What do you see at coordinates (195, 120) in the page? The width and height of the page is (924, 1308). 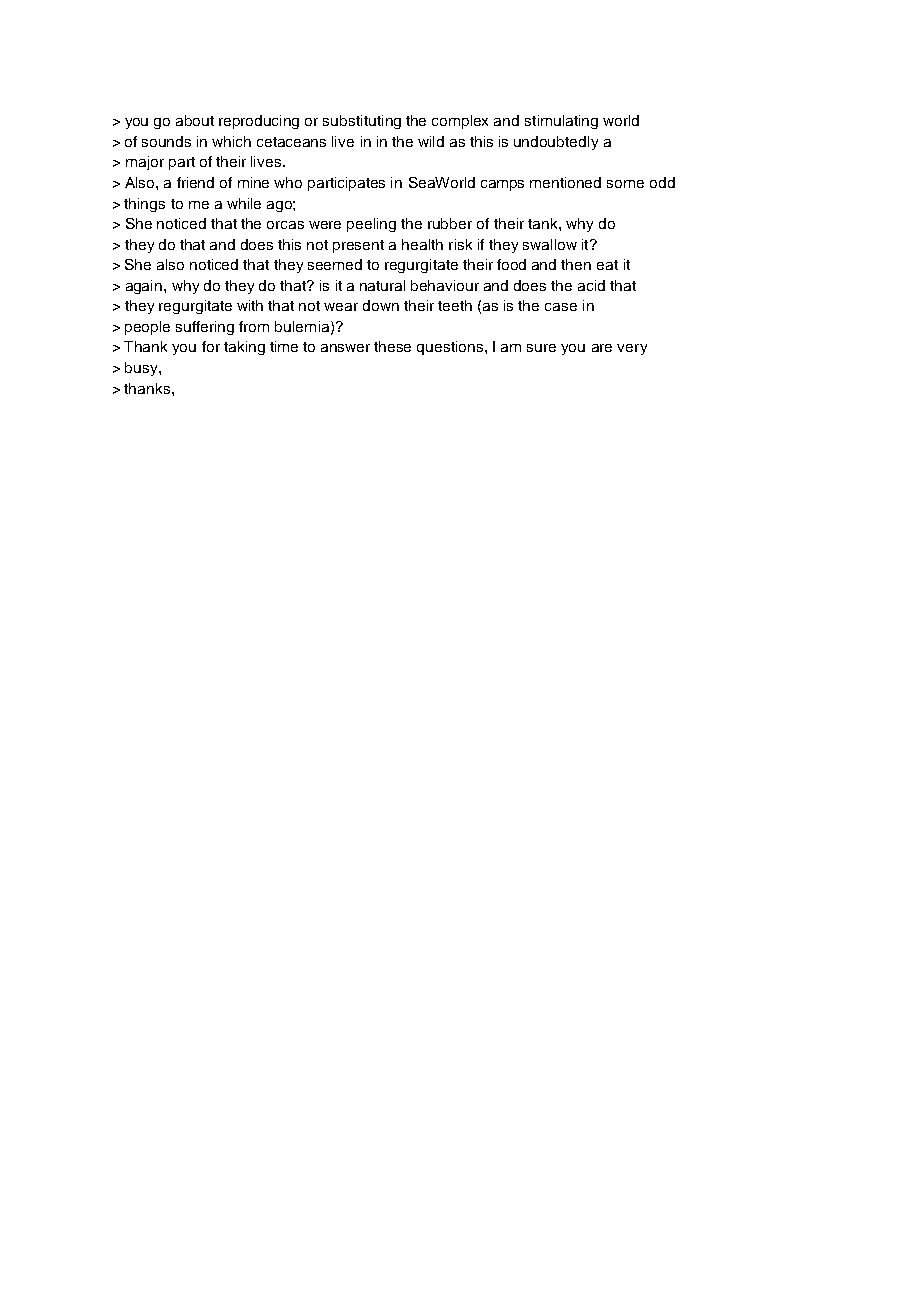 I see `about` at bounding box center [195, 120].
